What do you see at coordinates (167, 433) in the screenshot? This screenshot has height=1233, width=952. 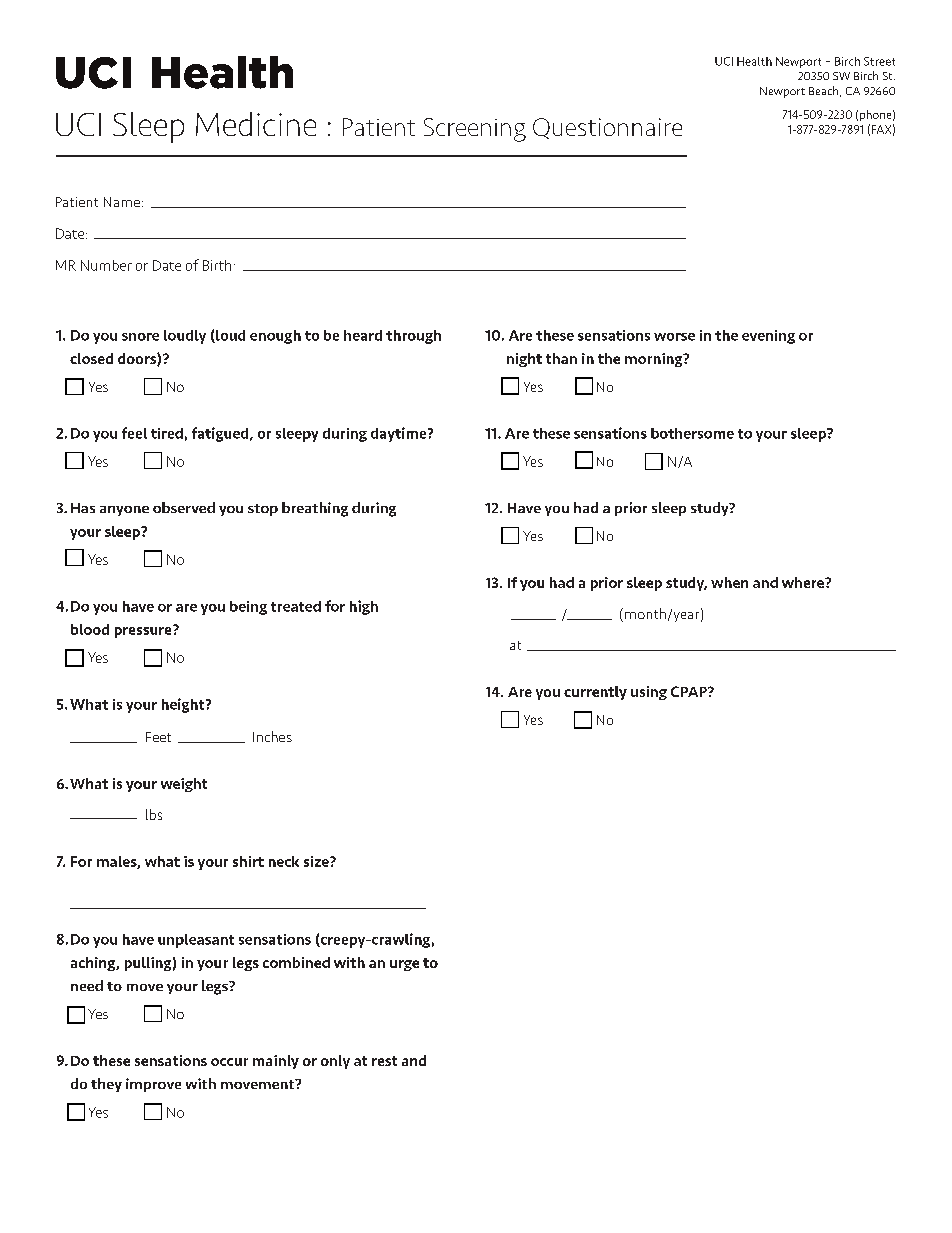 I see `tired` at bounding box center [167, 433].
